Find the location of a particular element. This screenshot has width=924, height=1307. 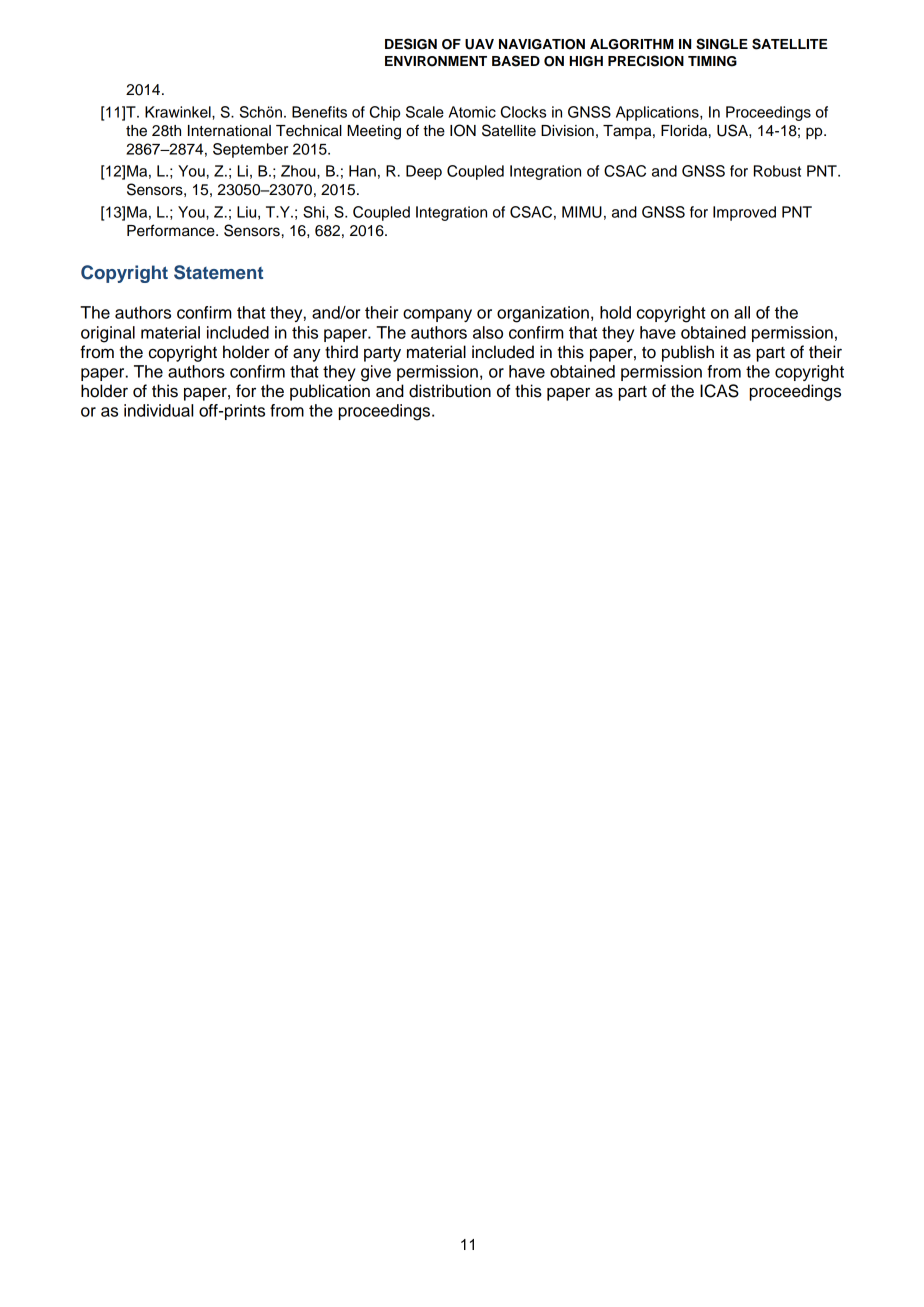

Performance is located at coordinates (172, 230).
